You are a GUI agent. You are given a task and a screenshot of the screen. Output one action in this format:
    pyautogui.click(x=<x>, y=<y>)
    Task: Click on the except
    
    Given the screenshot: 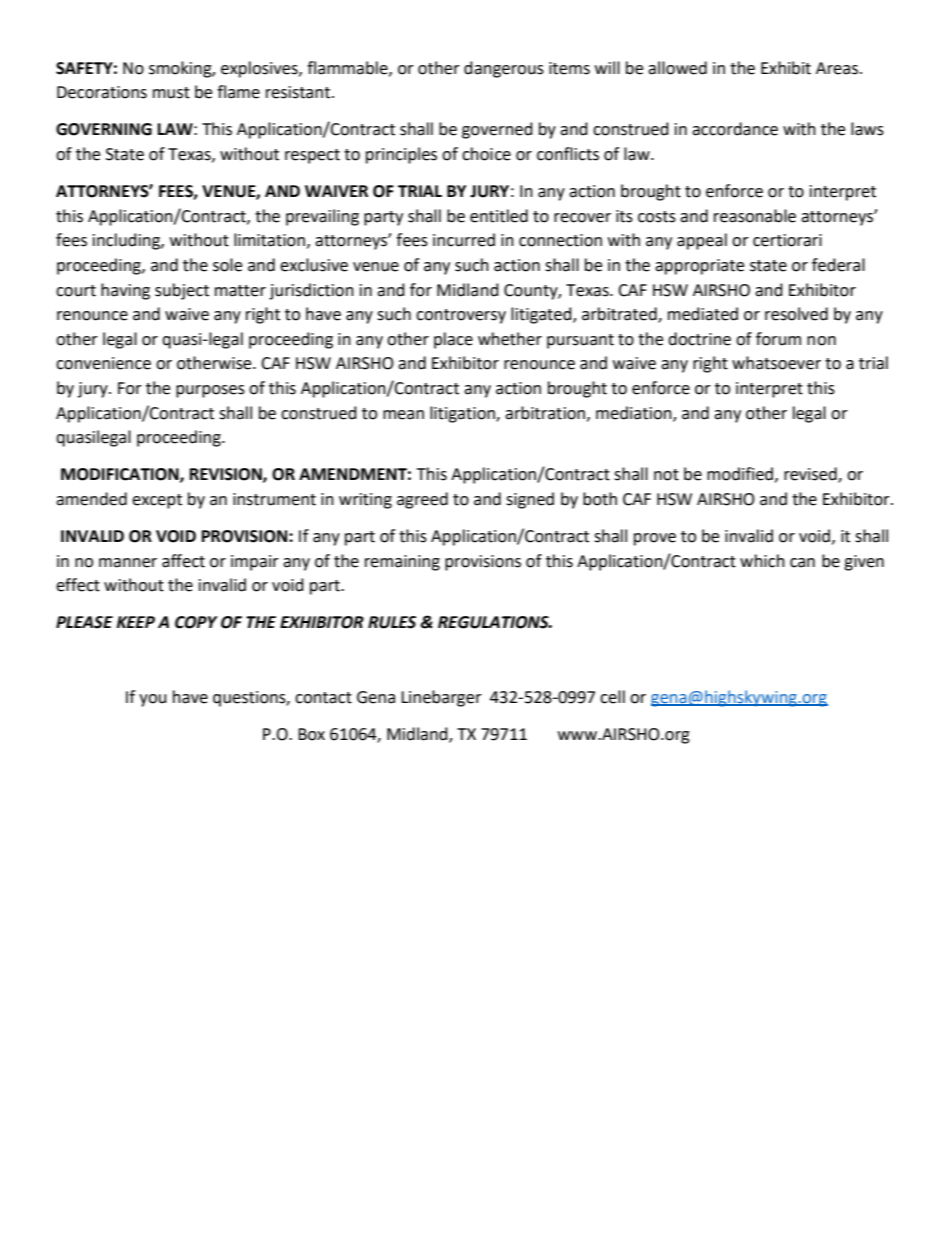 What is the action you would take?
    pyautogui.click(x=157, y=501)
